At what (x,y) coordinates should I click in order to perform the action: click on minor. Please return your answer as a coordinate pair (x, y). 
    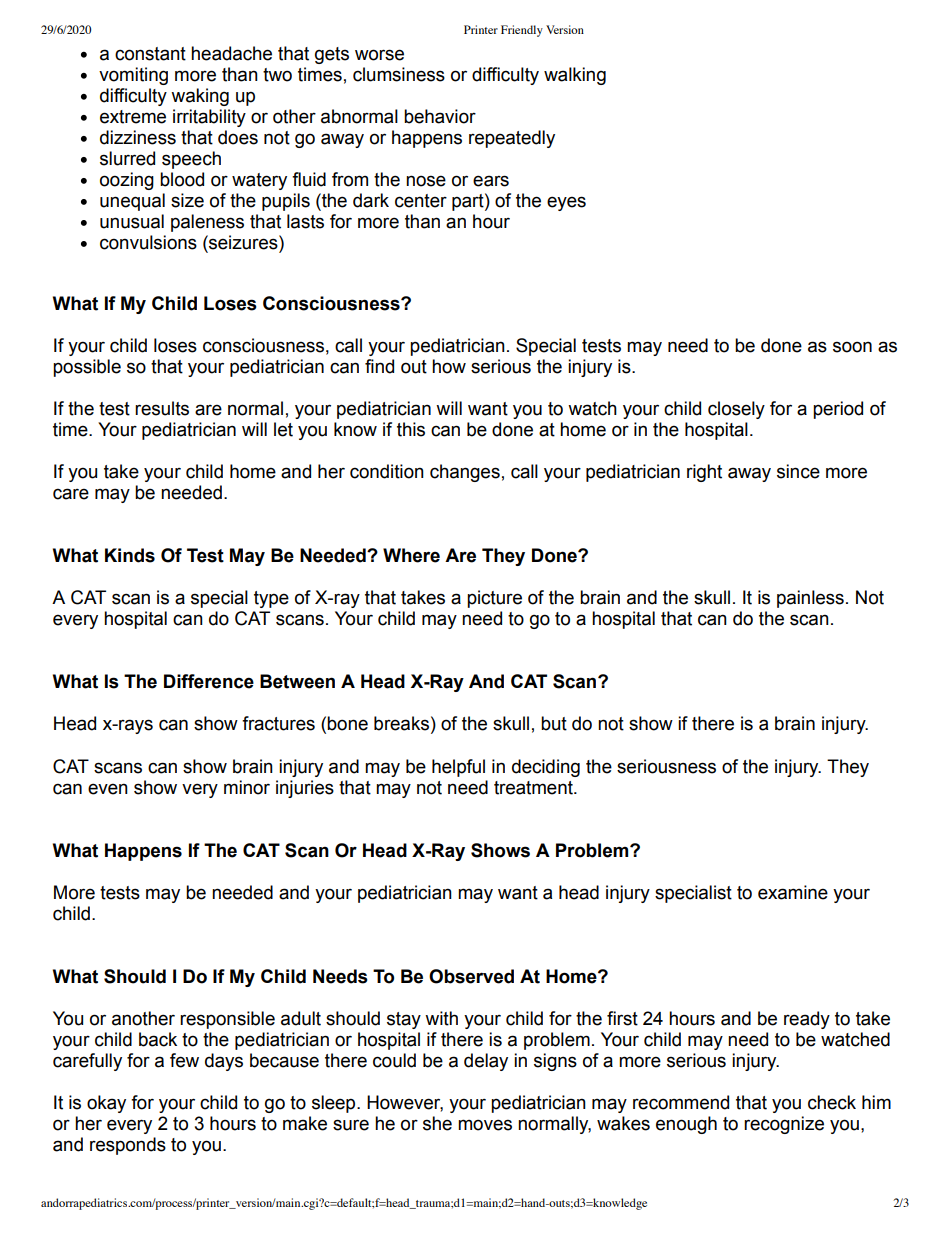
    Looking at the image, I should click on (247, 787).
